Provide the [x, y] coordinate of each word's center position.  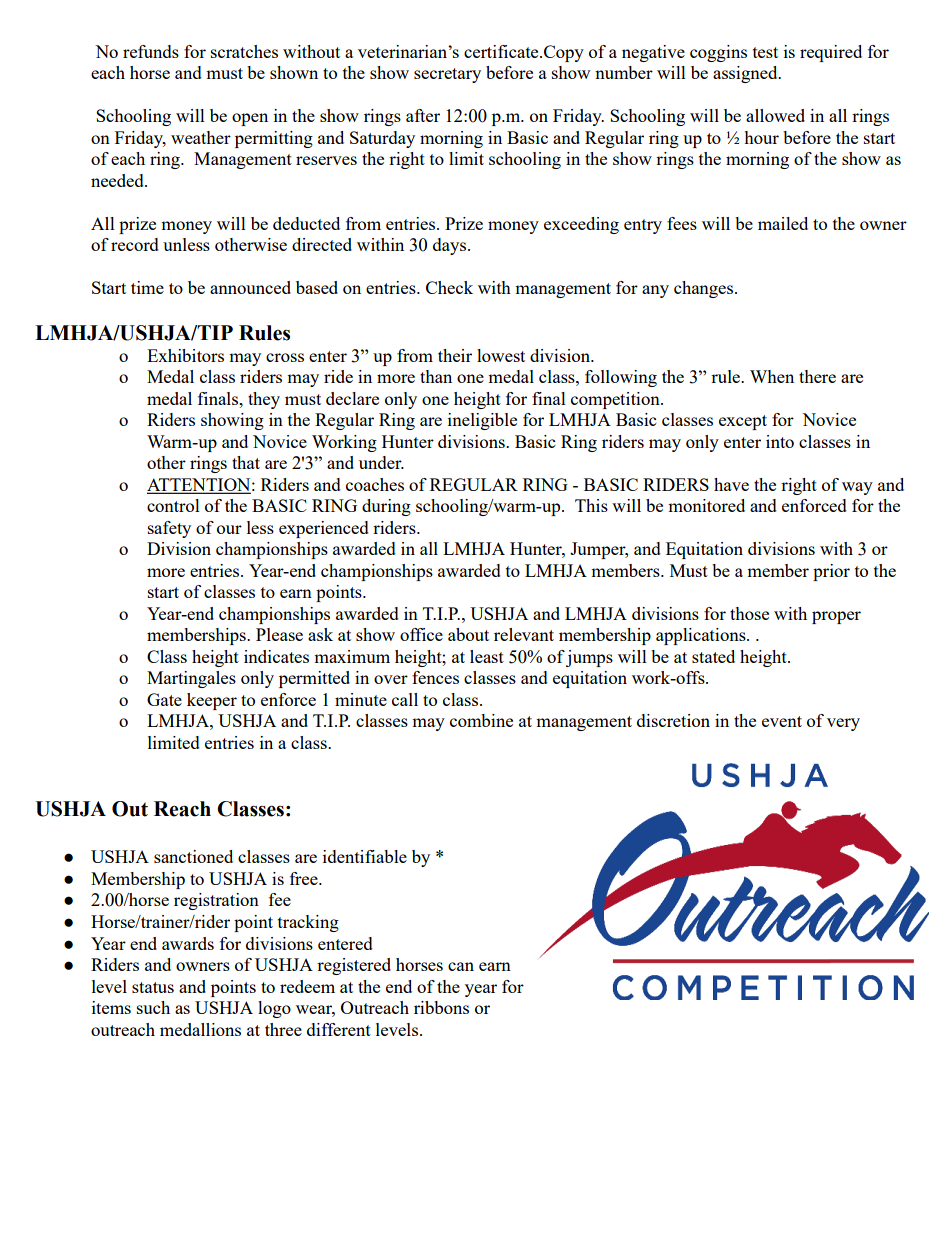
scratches [244, 51]
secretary [447, 75]
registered [354, 966]
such [153, 1007]
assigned [746, 74]
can [461, 966]
